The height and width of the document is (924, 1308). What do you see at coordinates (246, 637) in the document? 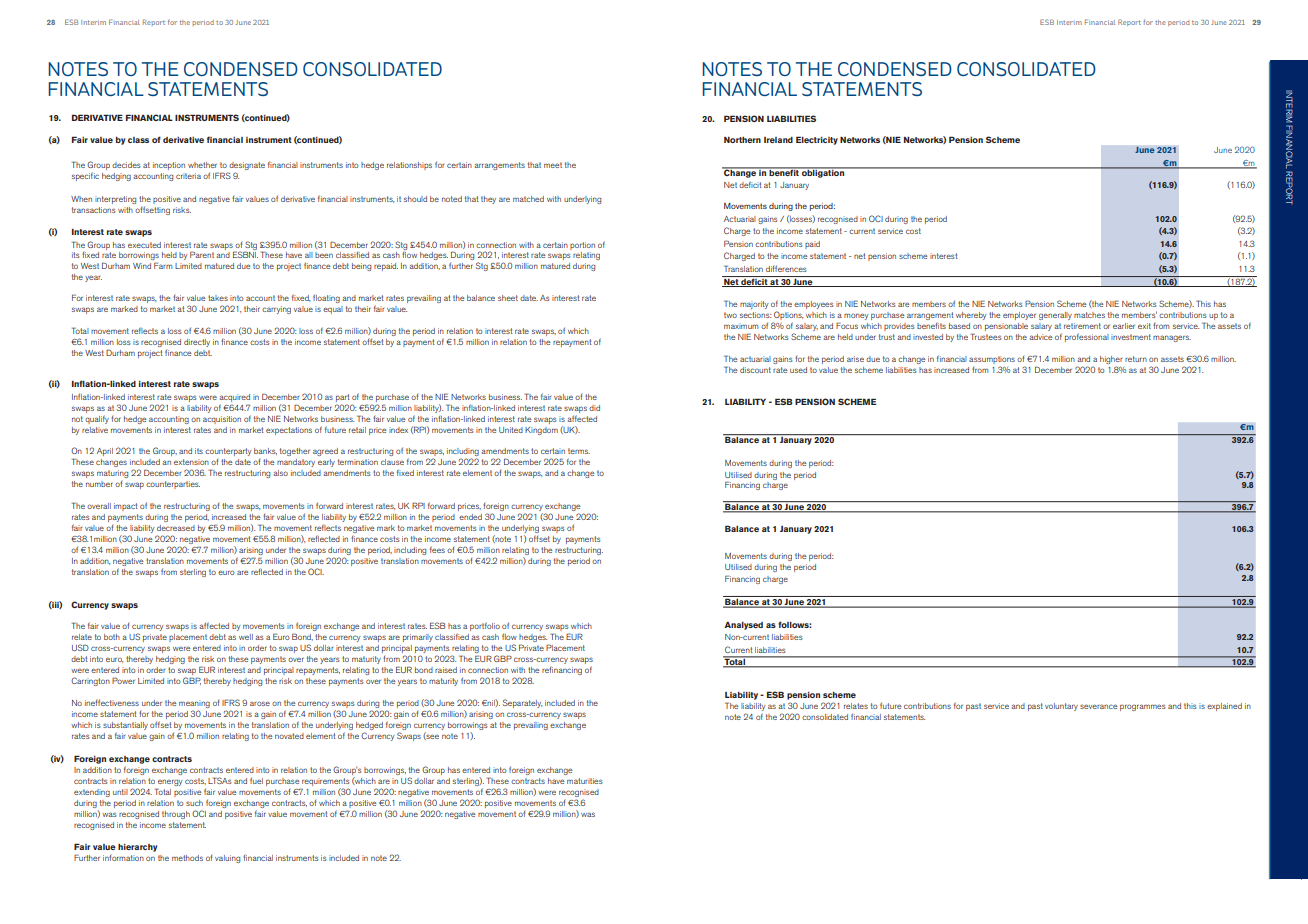
I see `well` at bounding box center [246, 637].
